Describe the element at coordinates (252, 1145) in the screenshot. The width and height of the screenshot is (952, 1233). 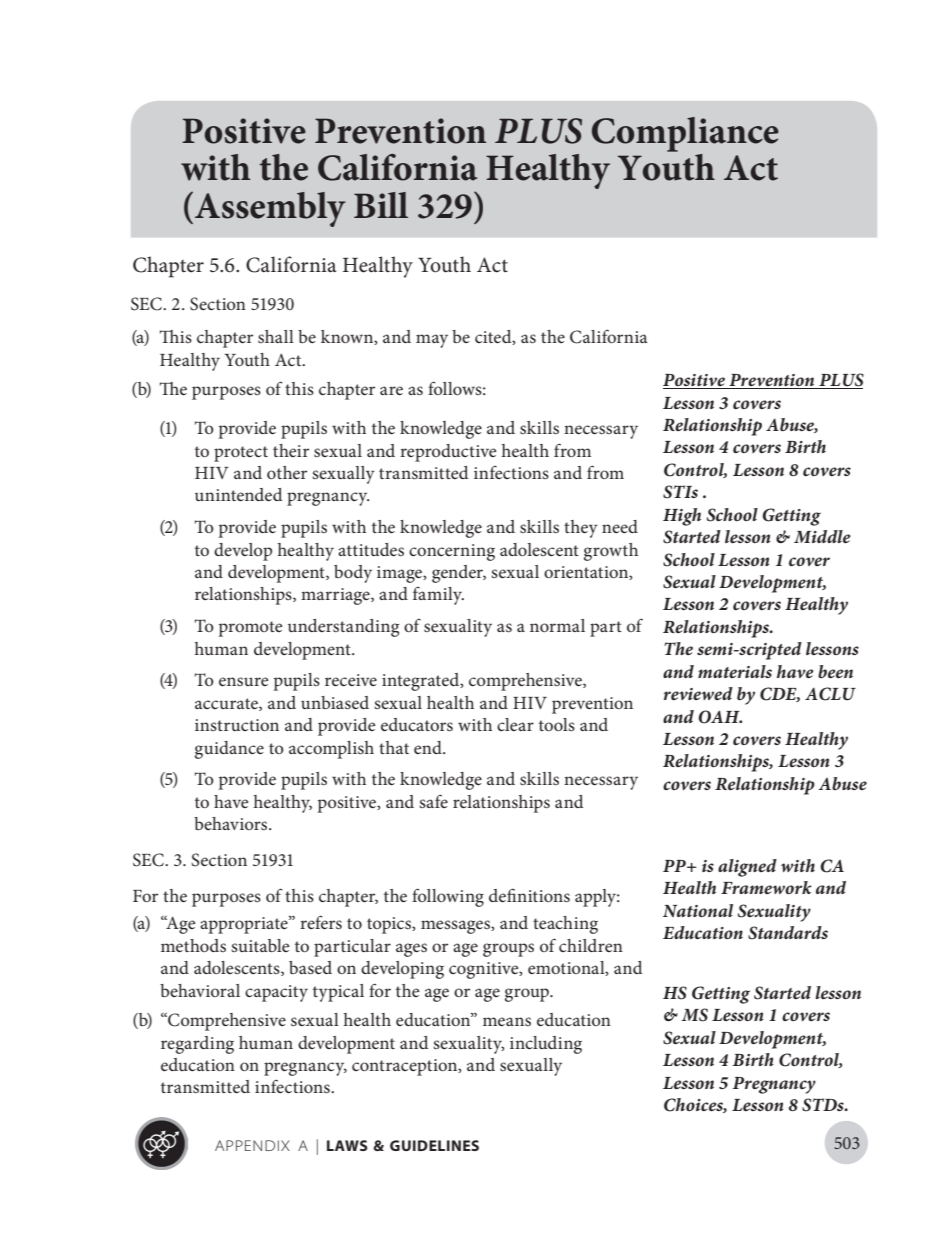
I see `APPENDIX` at that location.
